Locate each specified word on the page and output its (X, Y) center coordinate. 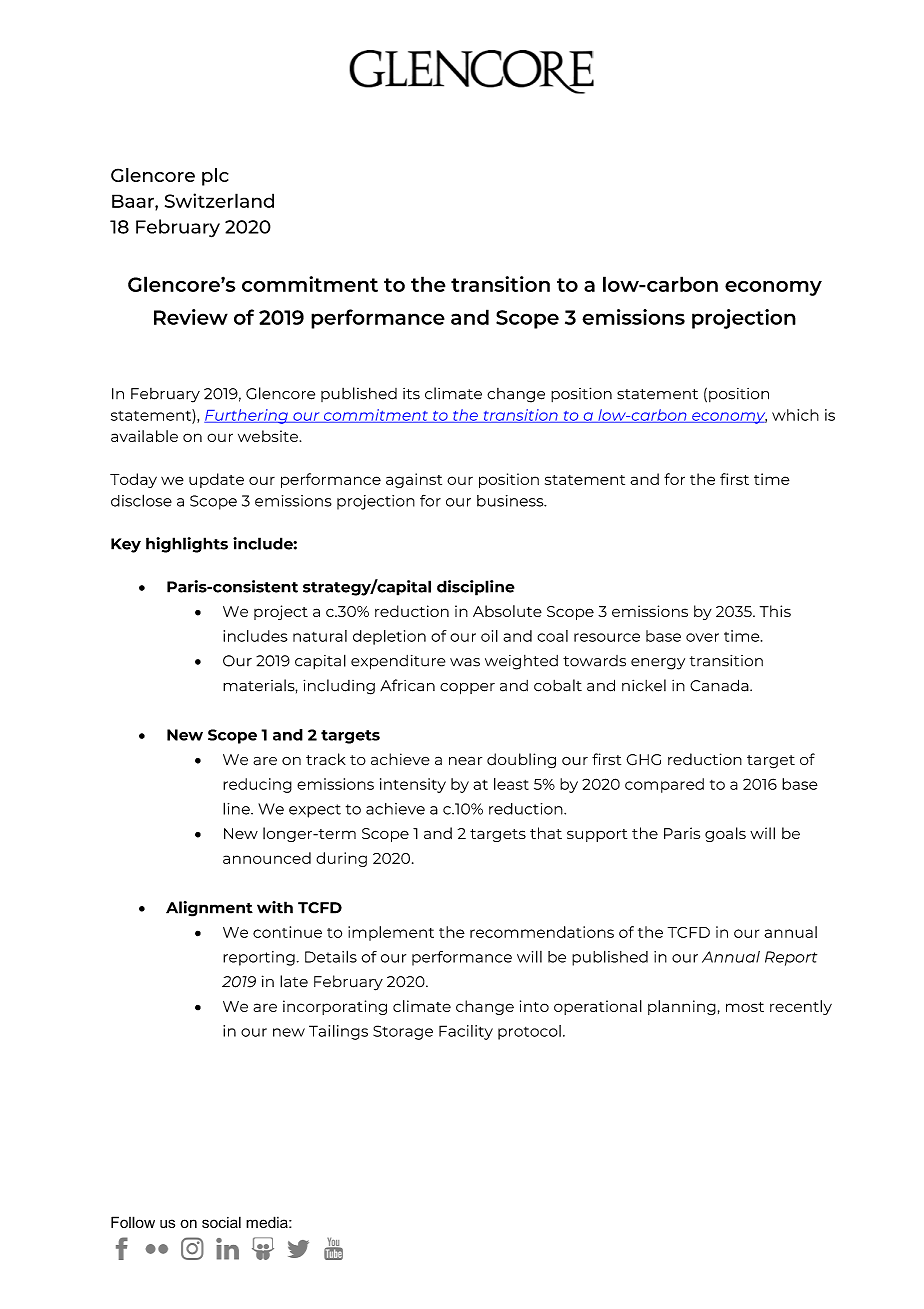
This (775, 611)
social (221, 1222)
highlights (187, 545)
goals (725, 834)
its (411, 394)
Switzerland (219, 200)
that (546, 833)
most (745, 1007)
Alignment (209, 909)
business (511, 501)
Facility (466, 1032)
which (795, 415)
